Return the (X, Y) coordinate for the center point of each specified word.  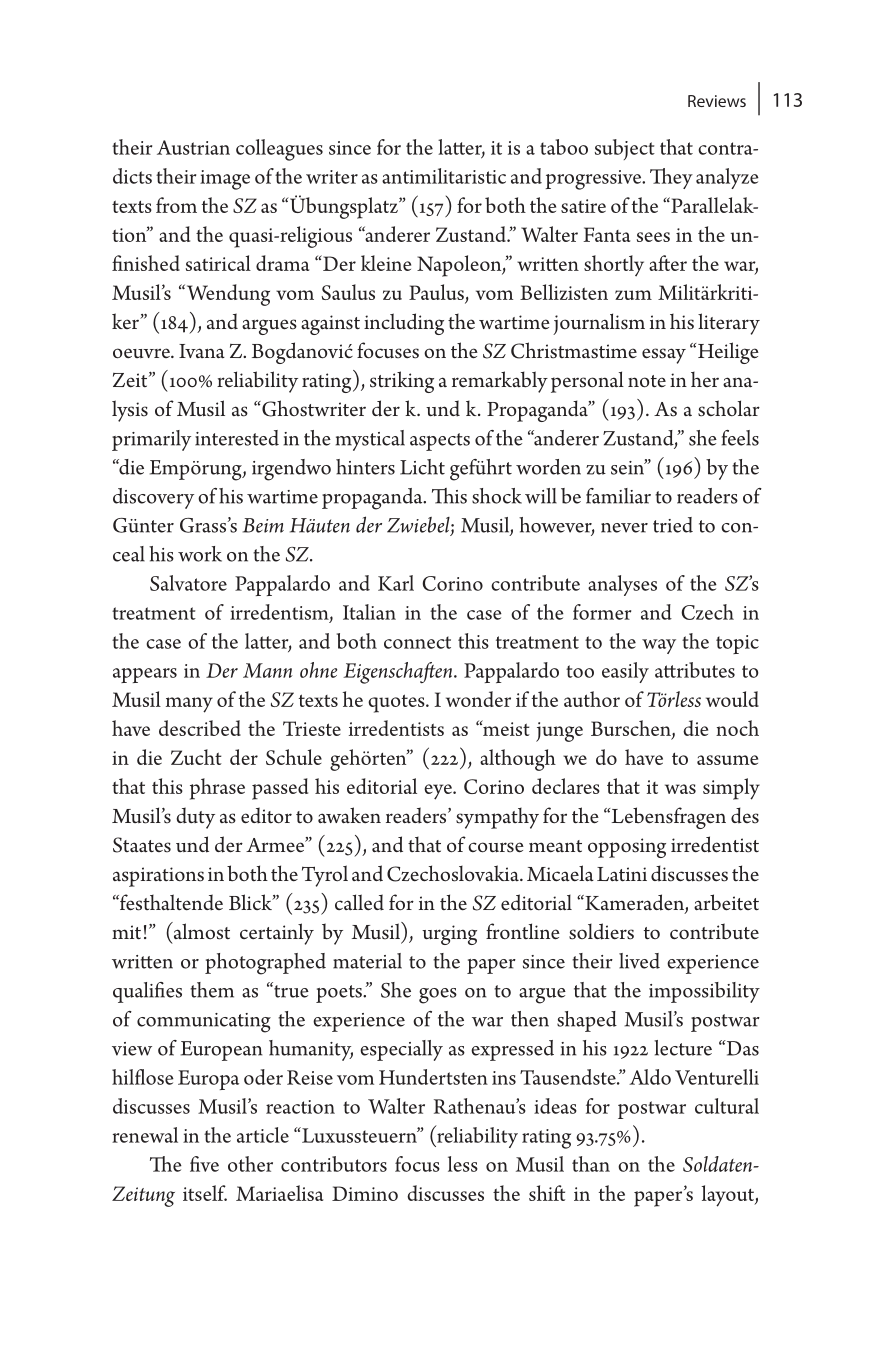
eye (439, 792)
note (647, 381)
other (250, 1164)
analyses (622, 585)
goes (438, 996)
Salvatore (188, 583)
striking (402, 382)
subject (625, 149)
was (680, 789)
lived (639, 961)
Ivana (202, 351)
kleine (386, 263)
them (212, 990)
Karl (396, 583)
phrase (217, 789)
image (225, 180)
